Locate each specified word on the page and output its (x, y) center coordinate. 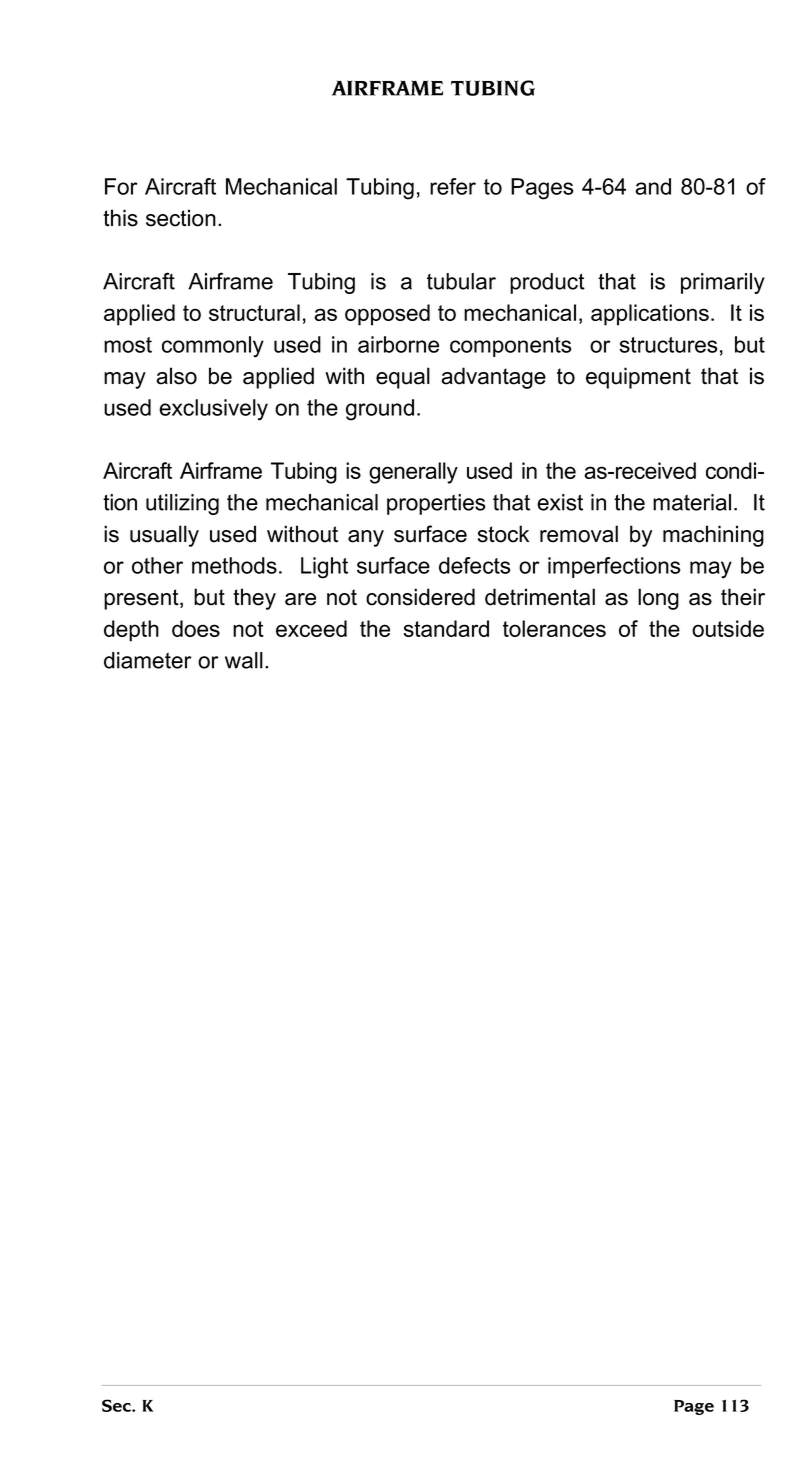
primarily (723, 283)
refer (453, 186)
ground (380, 410)
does (196, 628)
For (121, 186)
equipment (638, 378)
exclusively (213, 410)
